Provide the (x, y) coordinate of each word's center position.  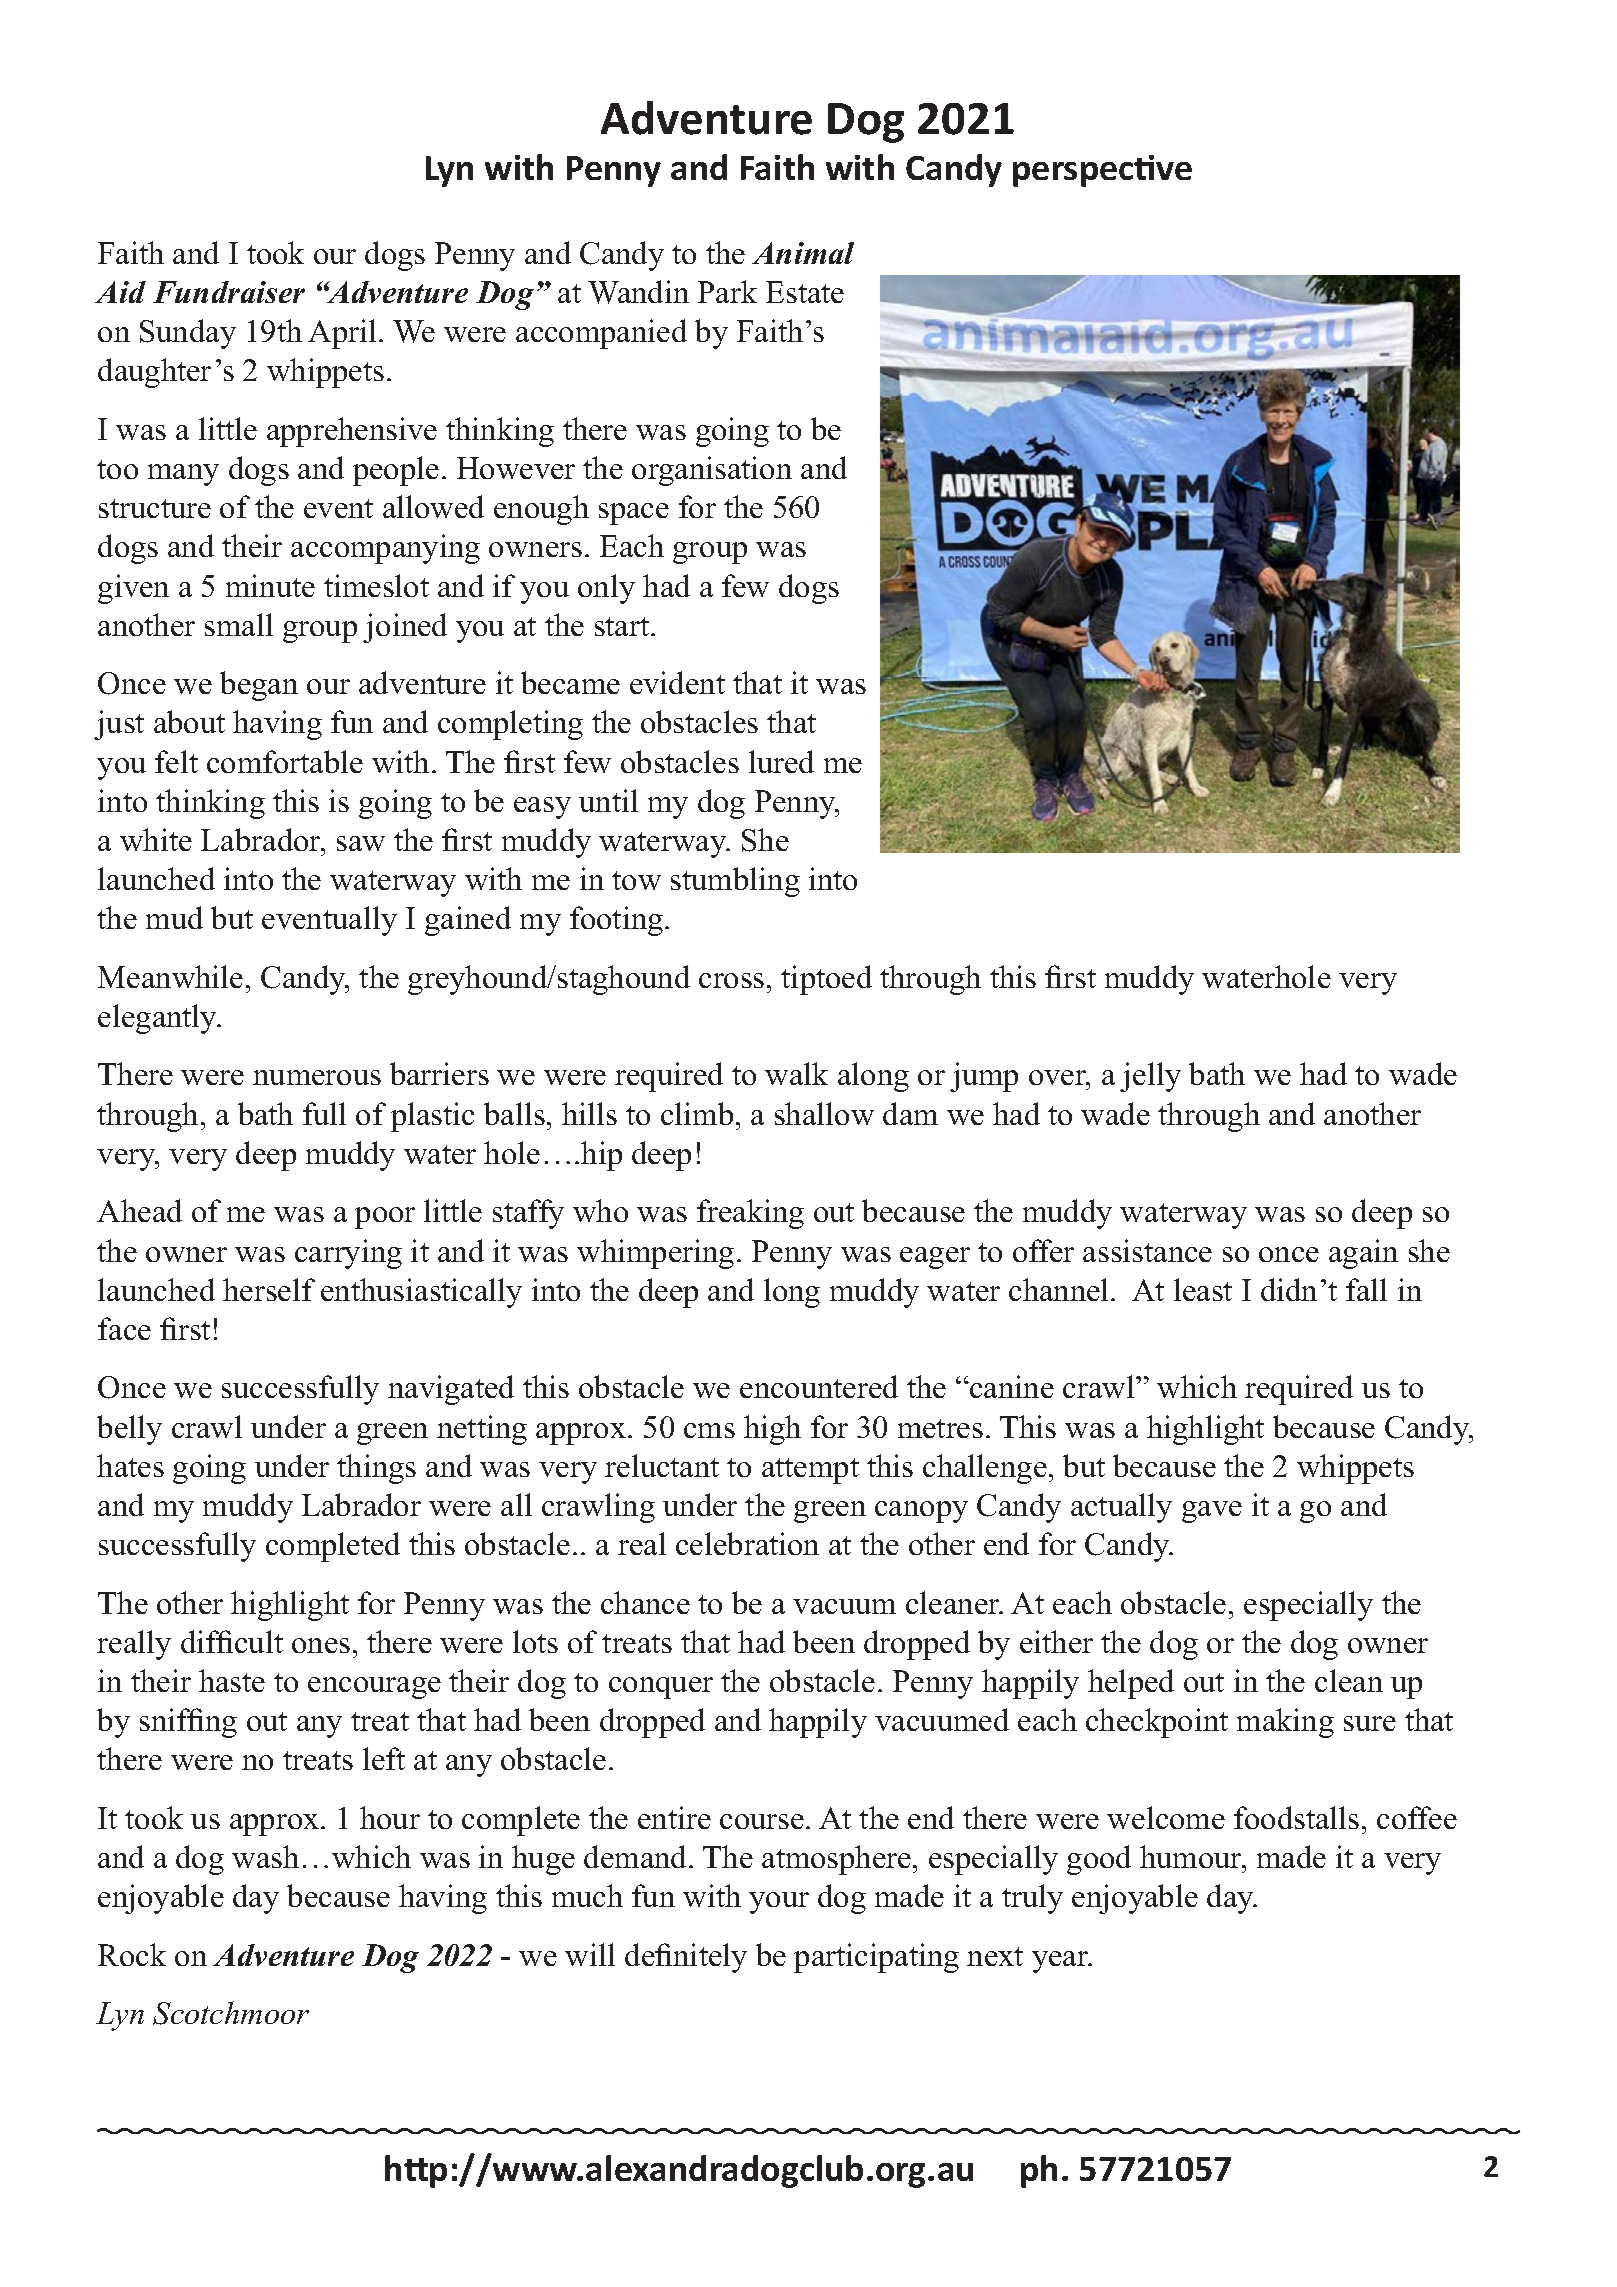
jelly (1150, 1077)
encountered (819, 1386)
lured (781, 761)
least (1203, 1289)
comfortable (285, 761)
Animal (803, 253)
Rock (132, 1954)
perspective (1102, 171)
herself (269, 1289)
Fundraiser (229, 292)
